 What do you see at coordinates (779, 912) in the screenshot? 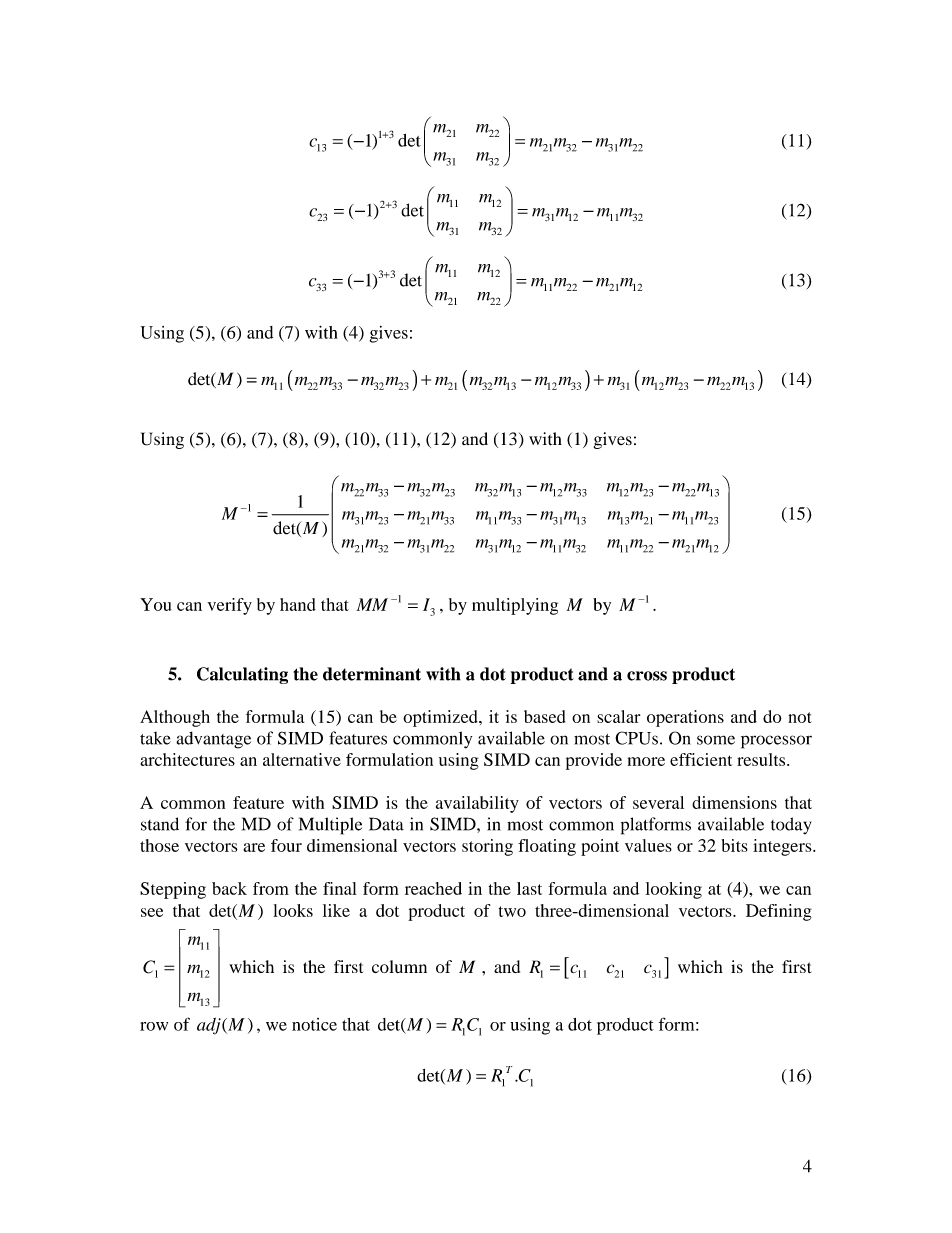
I see `Defining` at bounding box center [779, 912].
